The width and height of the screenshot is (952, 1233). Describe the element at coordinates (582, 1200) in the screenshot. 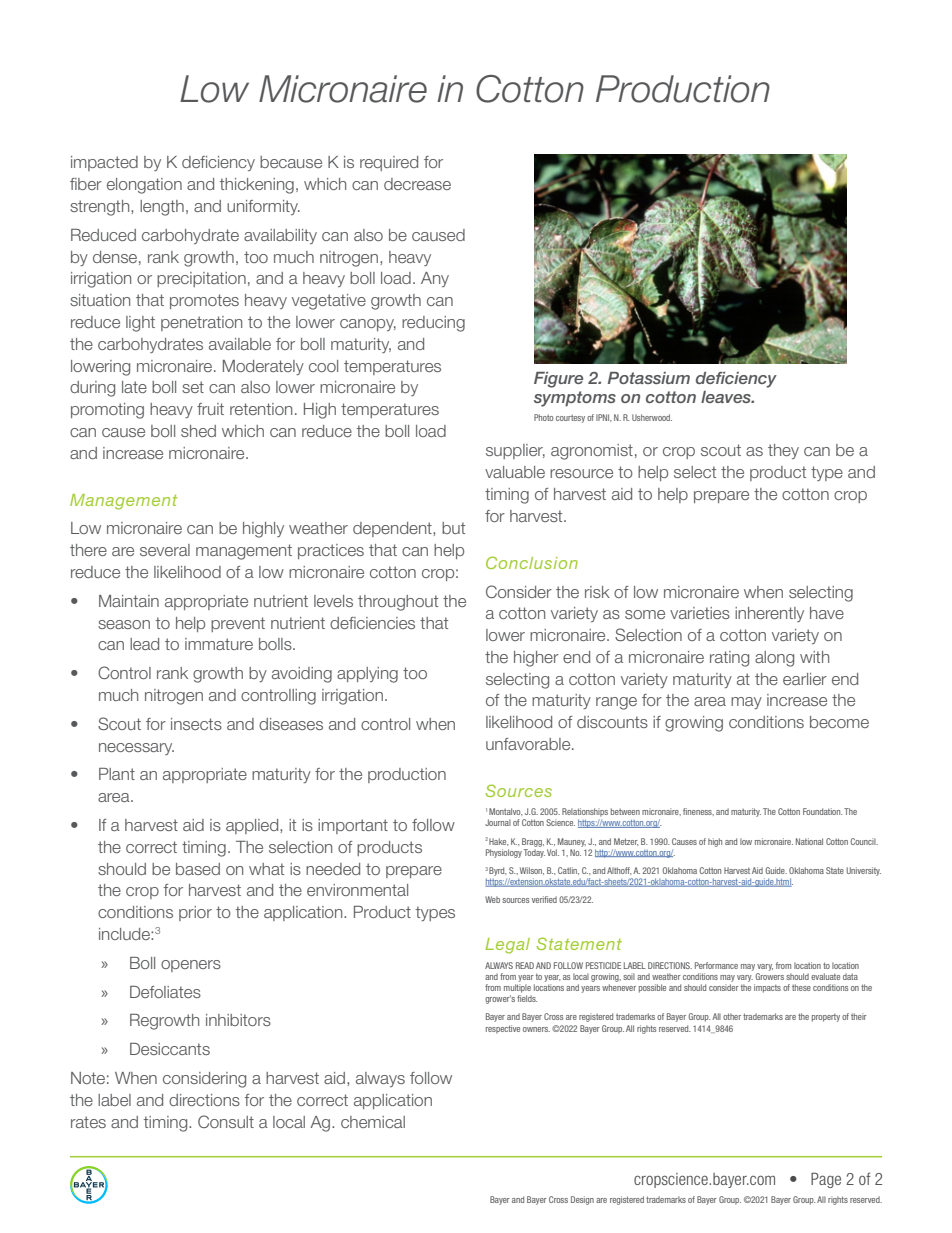

I see `Design` at that location.
